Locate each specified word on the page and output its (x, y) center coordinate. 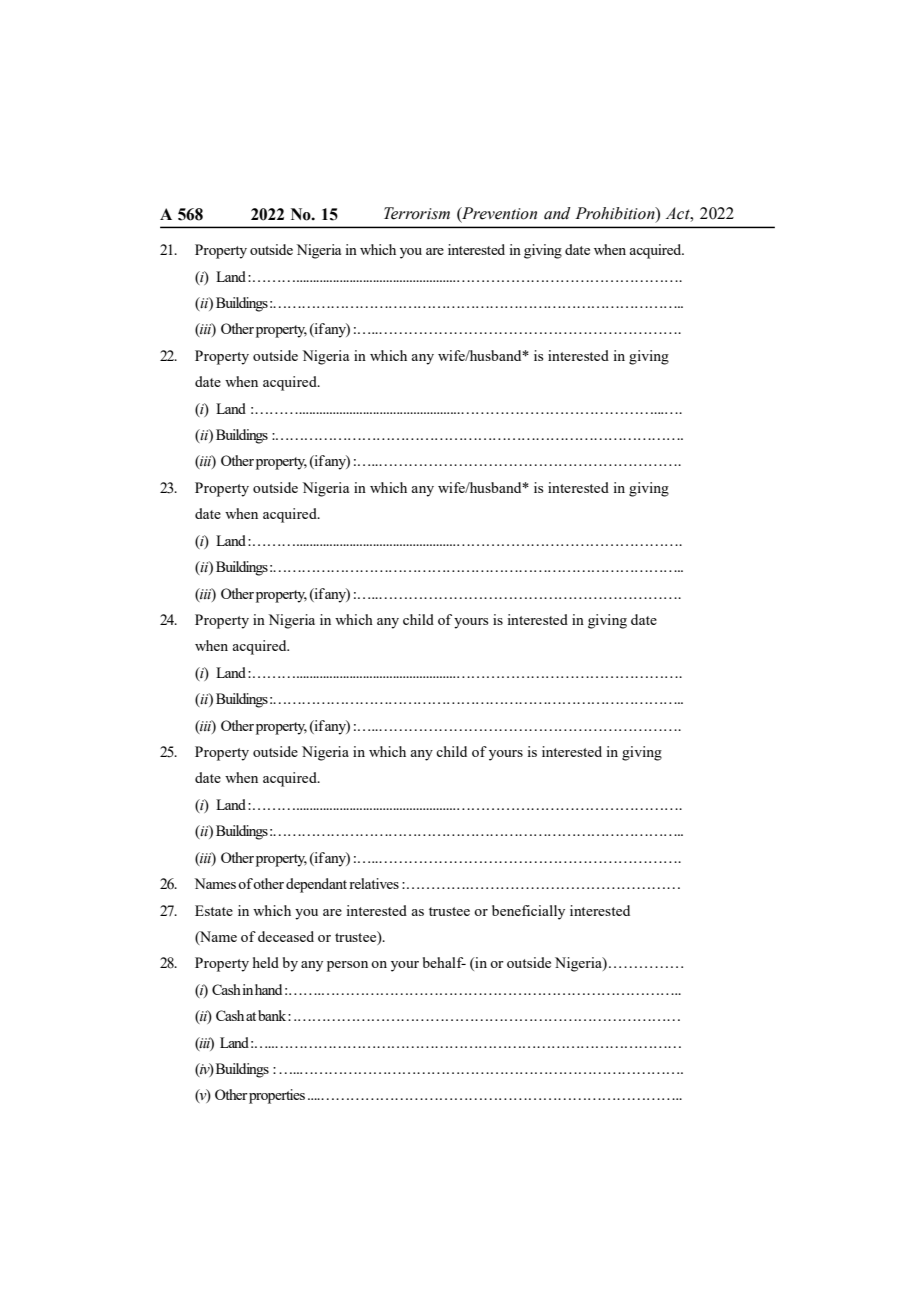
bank (273, 1015)
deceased (286, 936)
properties (277, 1096)
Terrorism (417, 213)
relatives (374, 883)
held (266, 962)
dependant (316, 885)
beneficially (528, 912)
